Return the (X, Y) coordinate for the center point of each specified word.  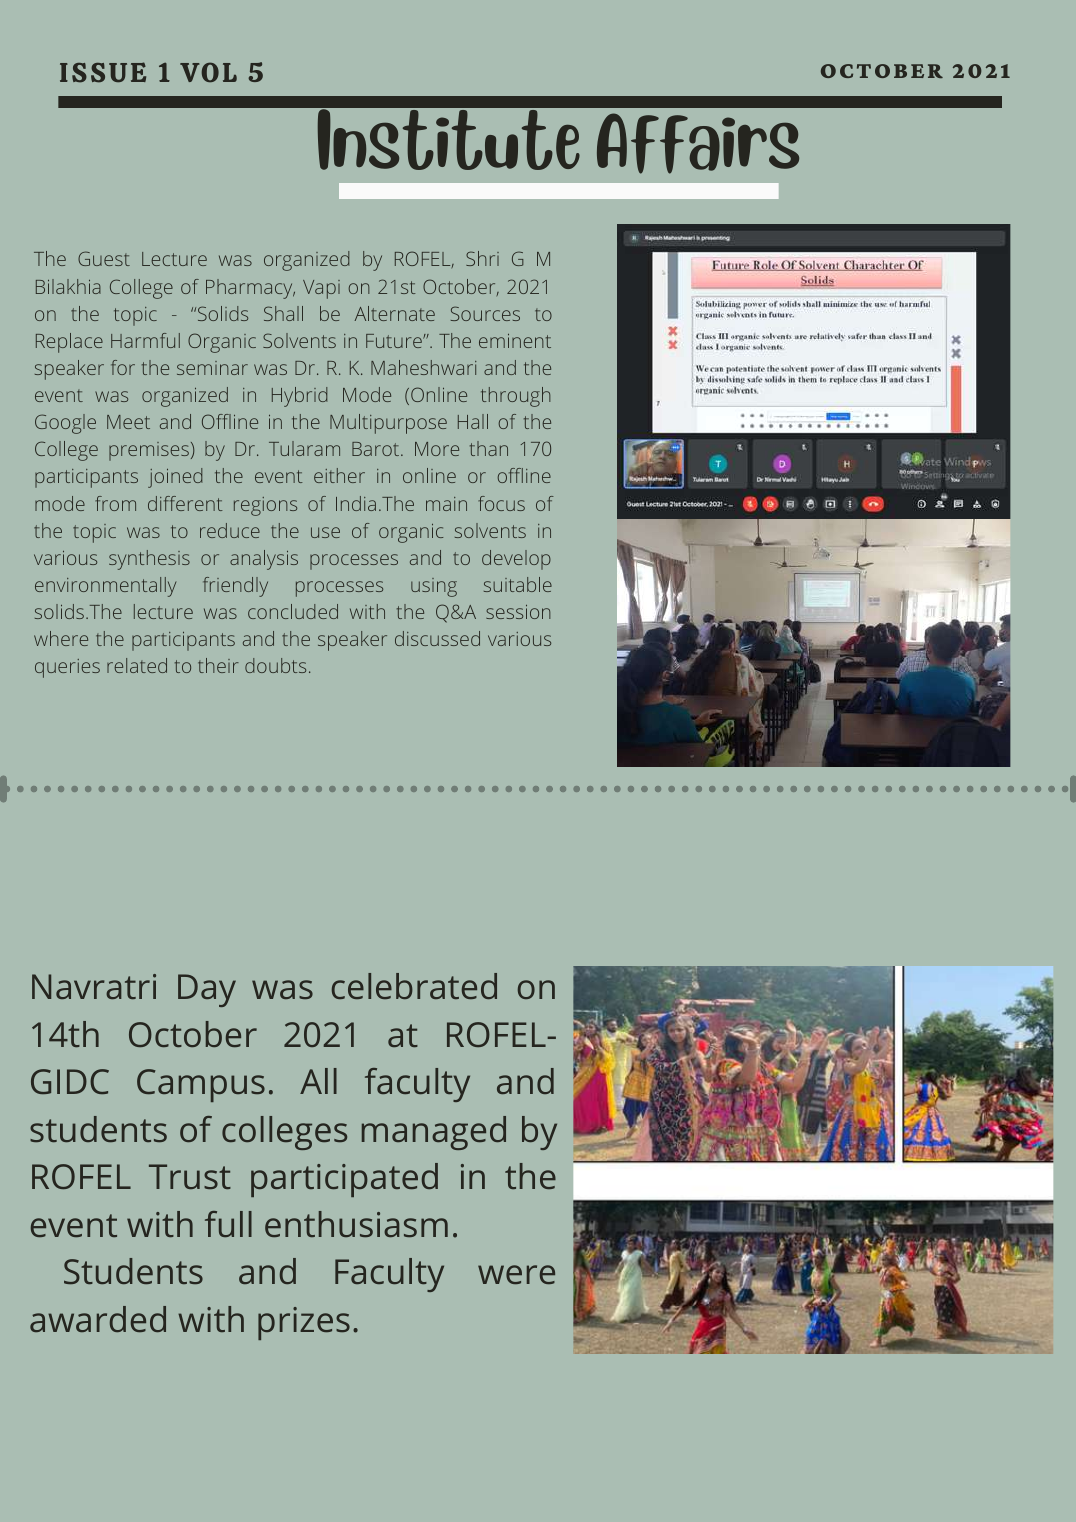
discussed (437, 638)
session (518, 612)
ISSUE (103, 72)
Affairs (698, 143)
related (137, 665)
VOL (208, 72)
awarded (98, 1319)
